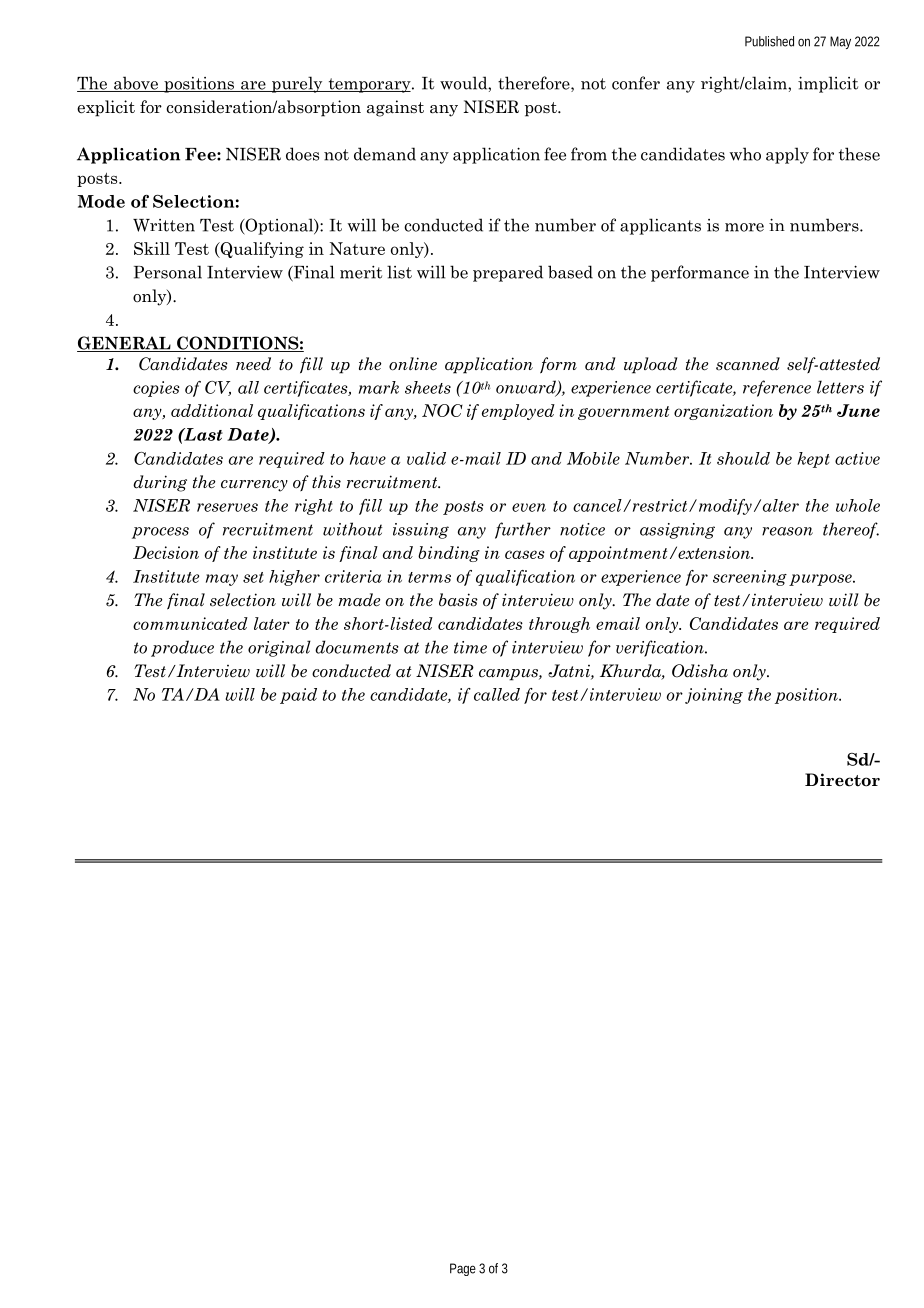  Describe the element at coordinates (748, 364) in the screenshot. I see `scanned` at that location.
